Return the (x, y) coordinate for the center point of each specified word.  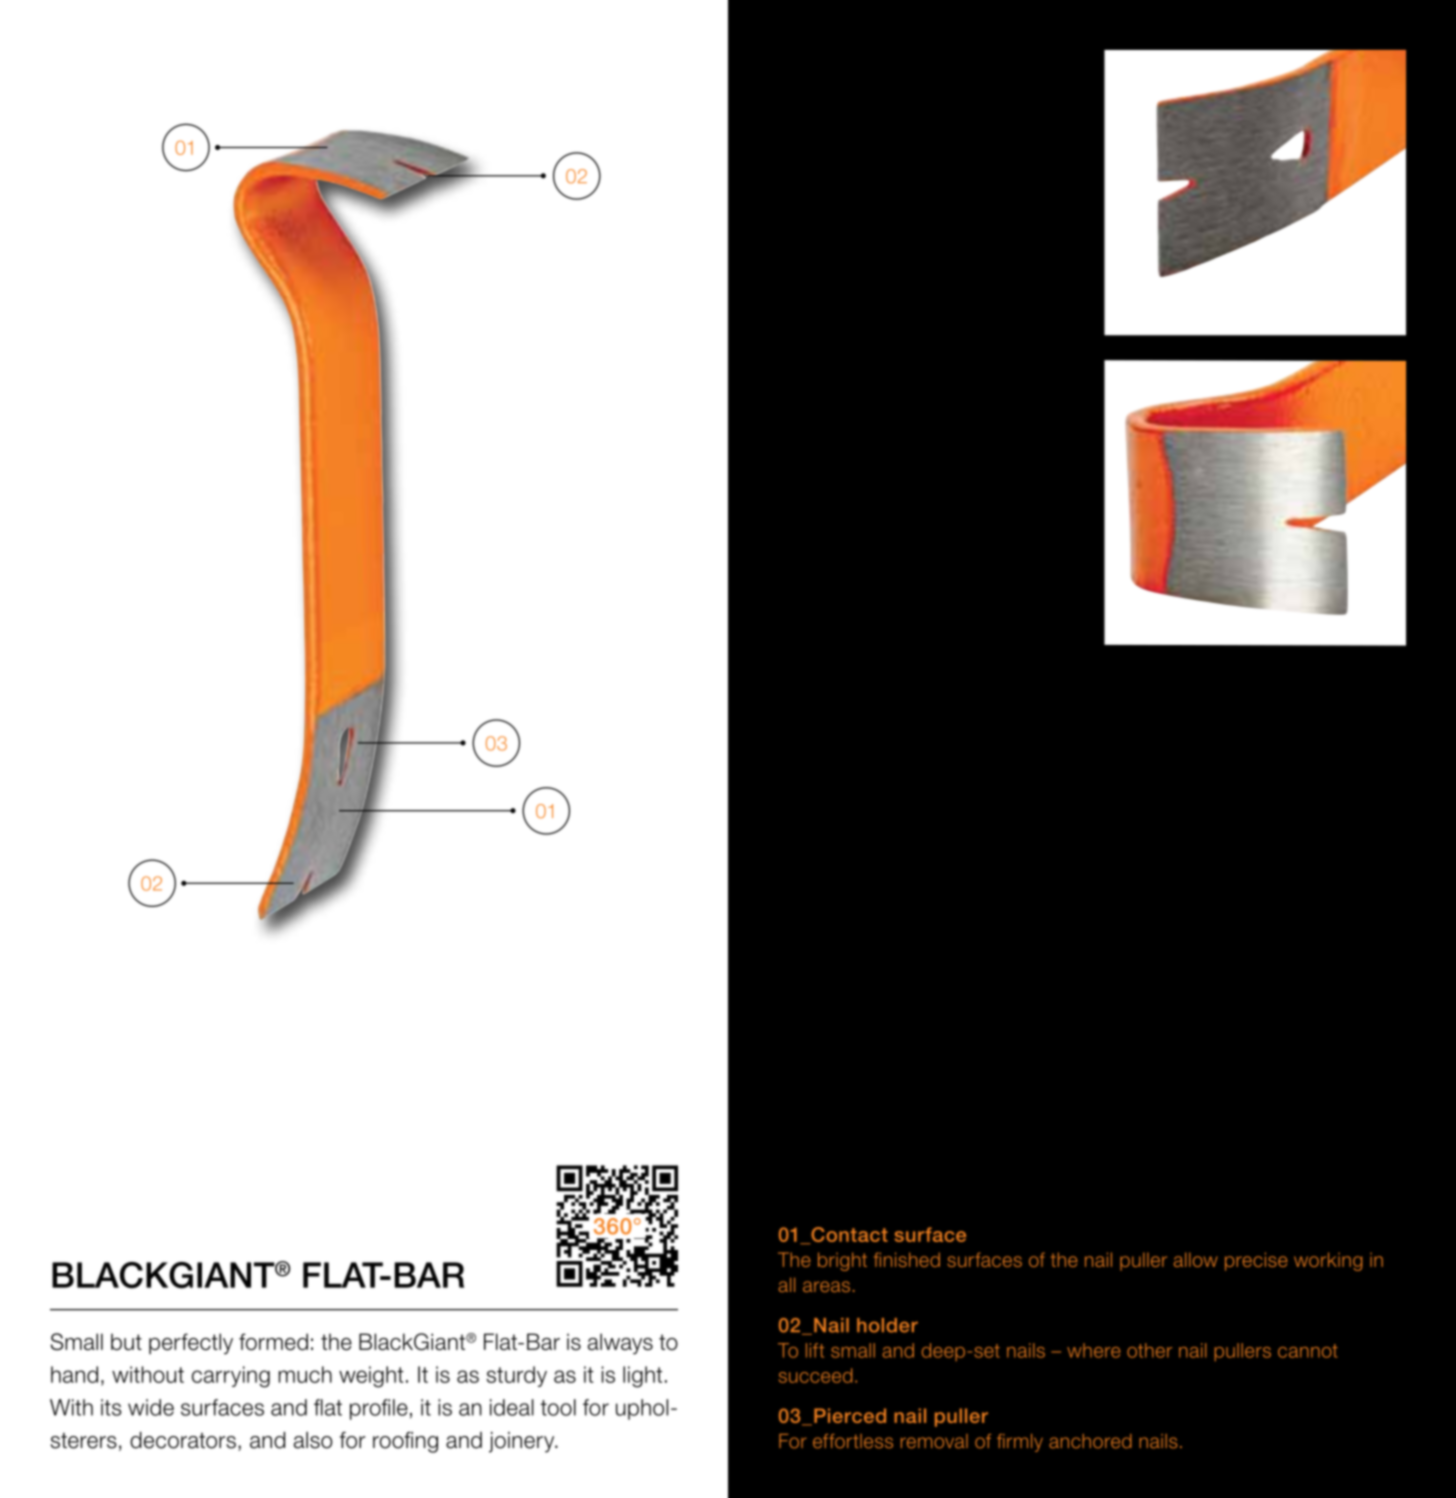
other (1149, 1350)
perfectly (191, 1343)
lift (815, 1350)
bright (842, 1261)
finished (907, 1259)
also (313, 1440)
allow (1196, 1259)
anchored (1090, 1441)
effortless (853, 1441)
